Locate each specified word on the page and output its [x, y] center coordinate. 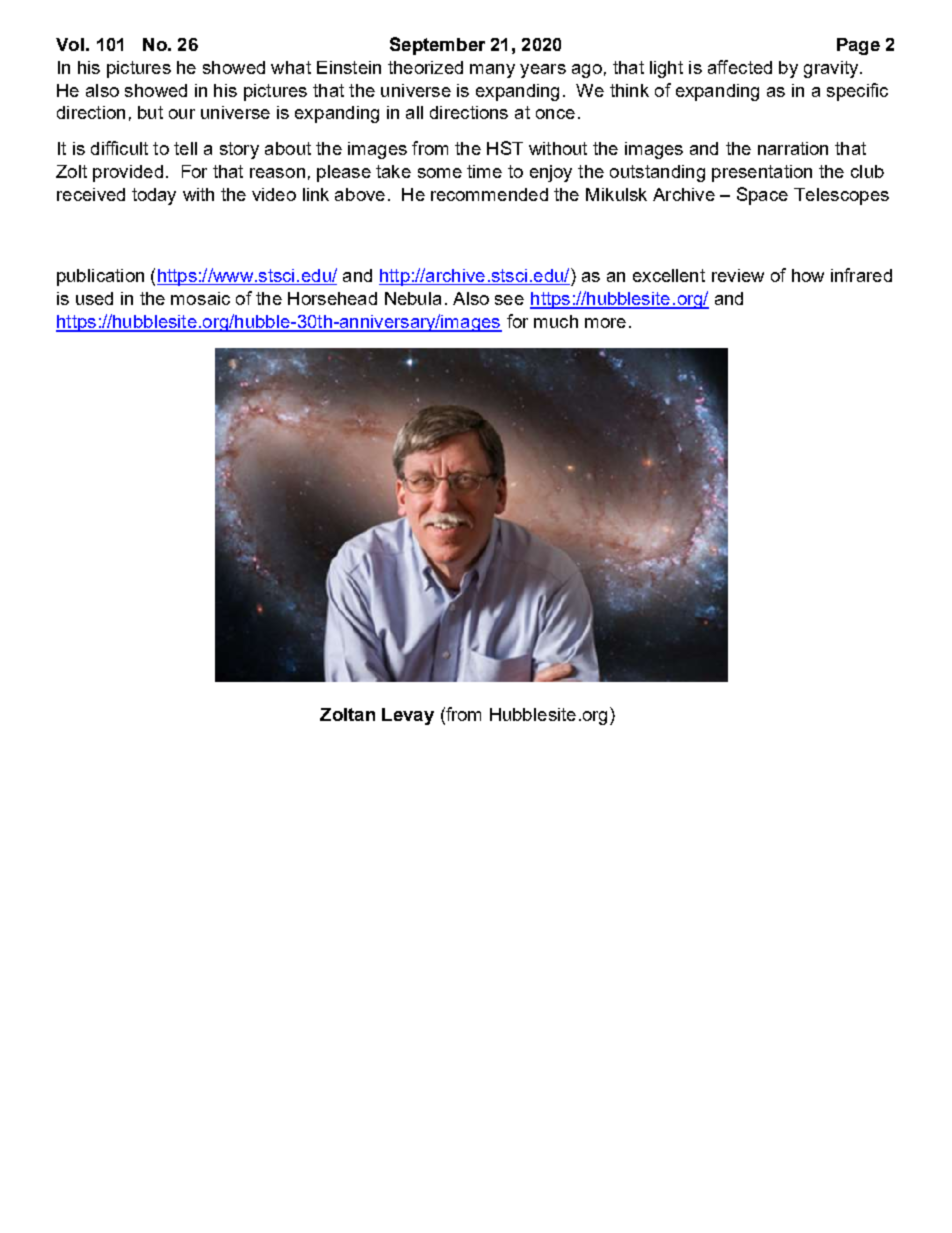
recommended [489, 194]
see [509, 300]
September [437, 46]
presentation [762, 173]
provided [128, 173]
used [94, 298]
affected [740, 67]
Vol [70, 44]
